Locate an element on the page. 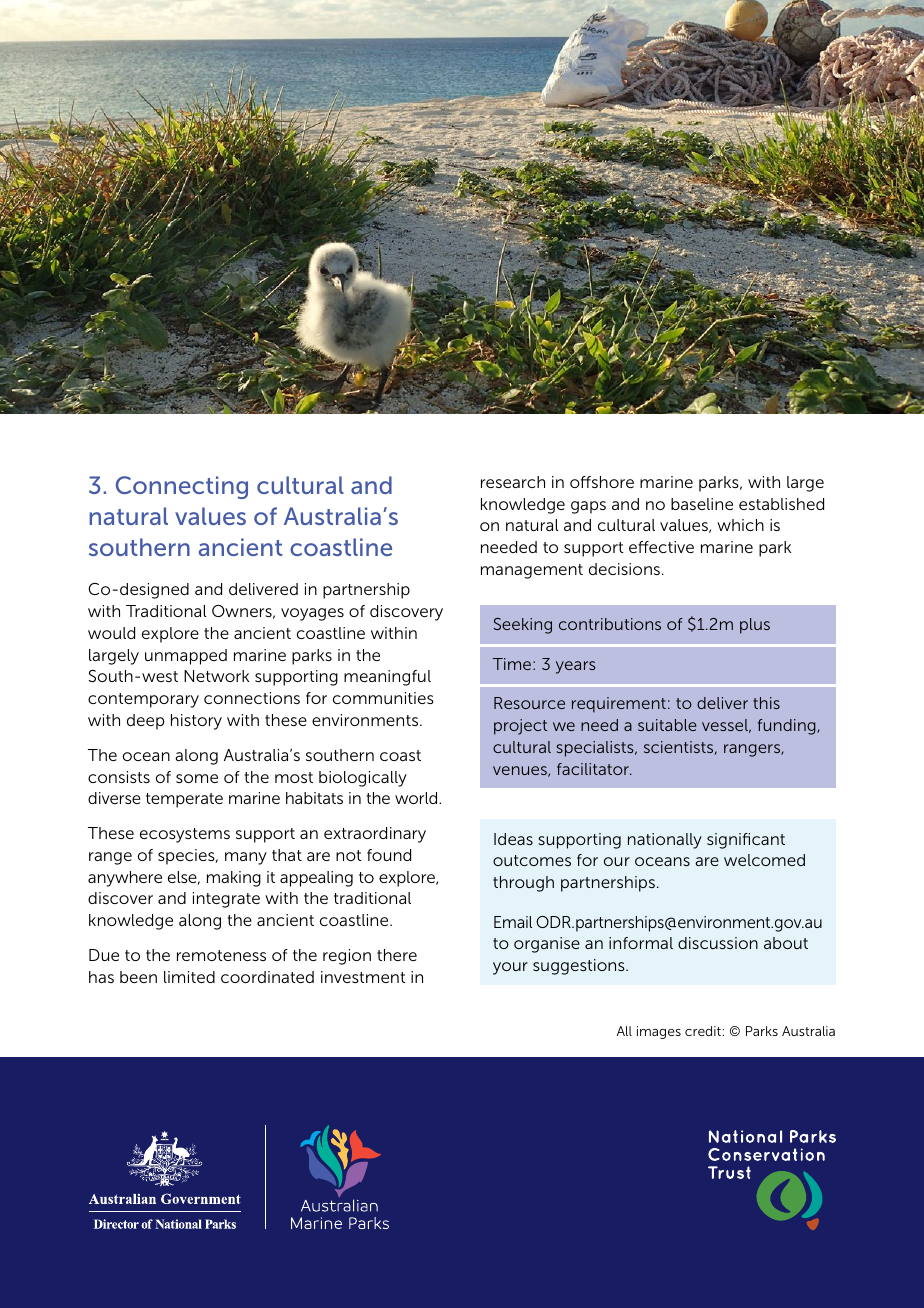 This page has height=1308, width=924. investment is located at coordinates (363, 977).
